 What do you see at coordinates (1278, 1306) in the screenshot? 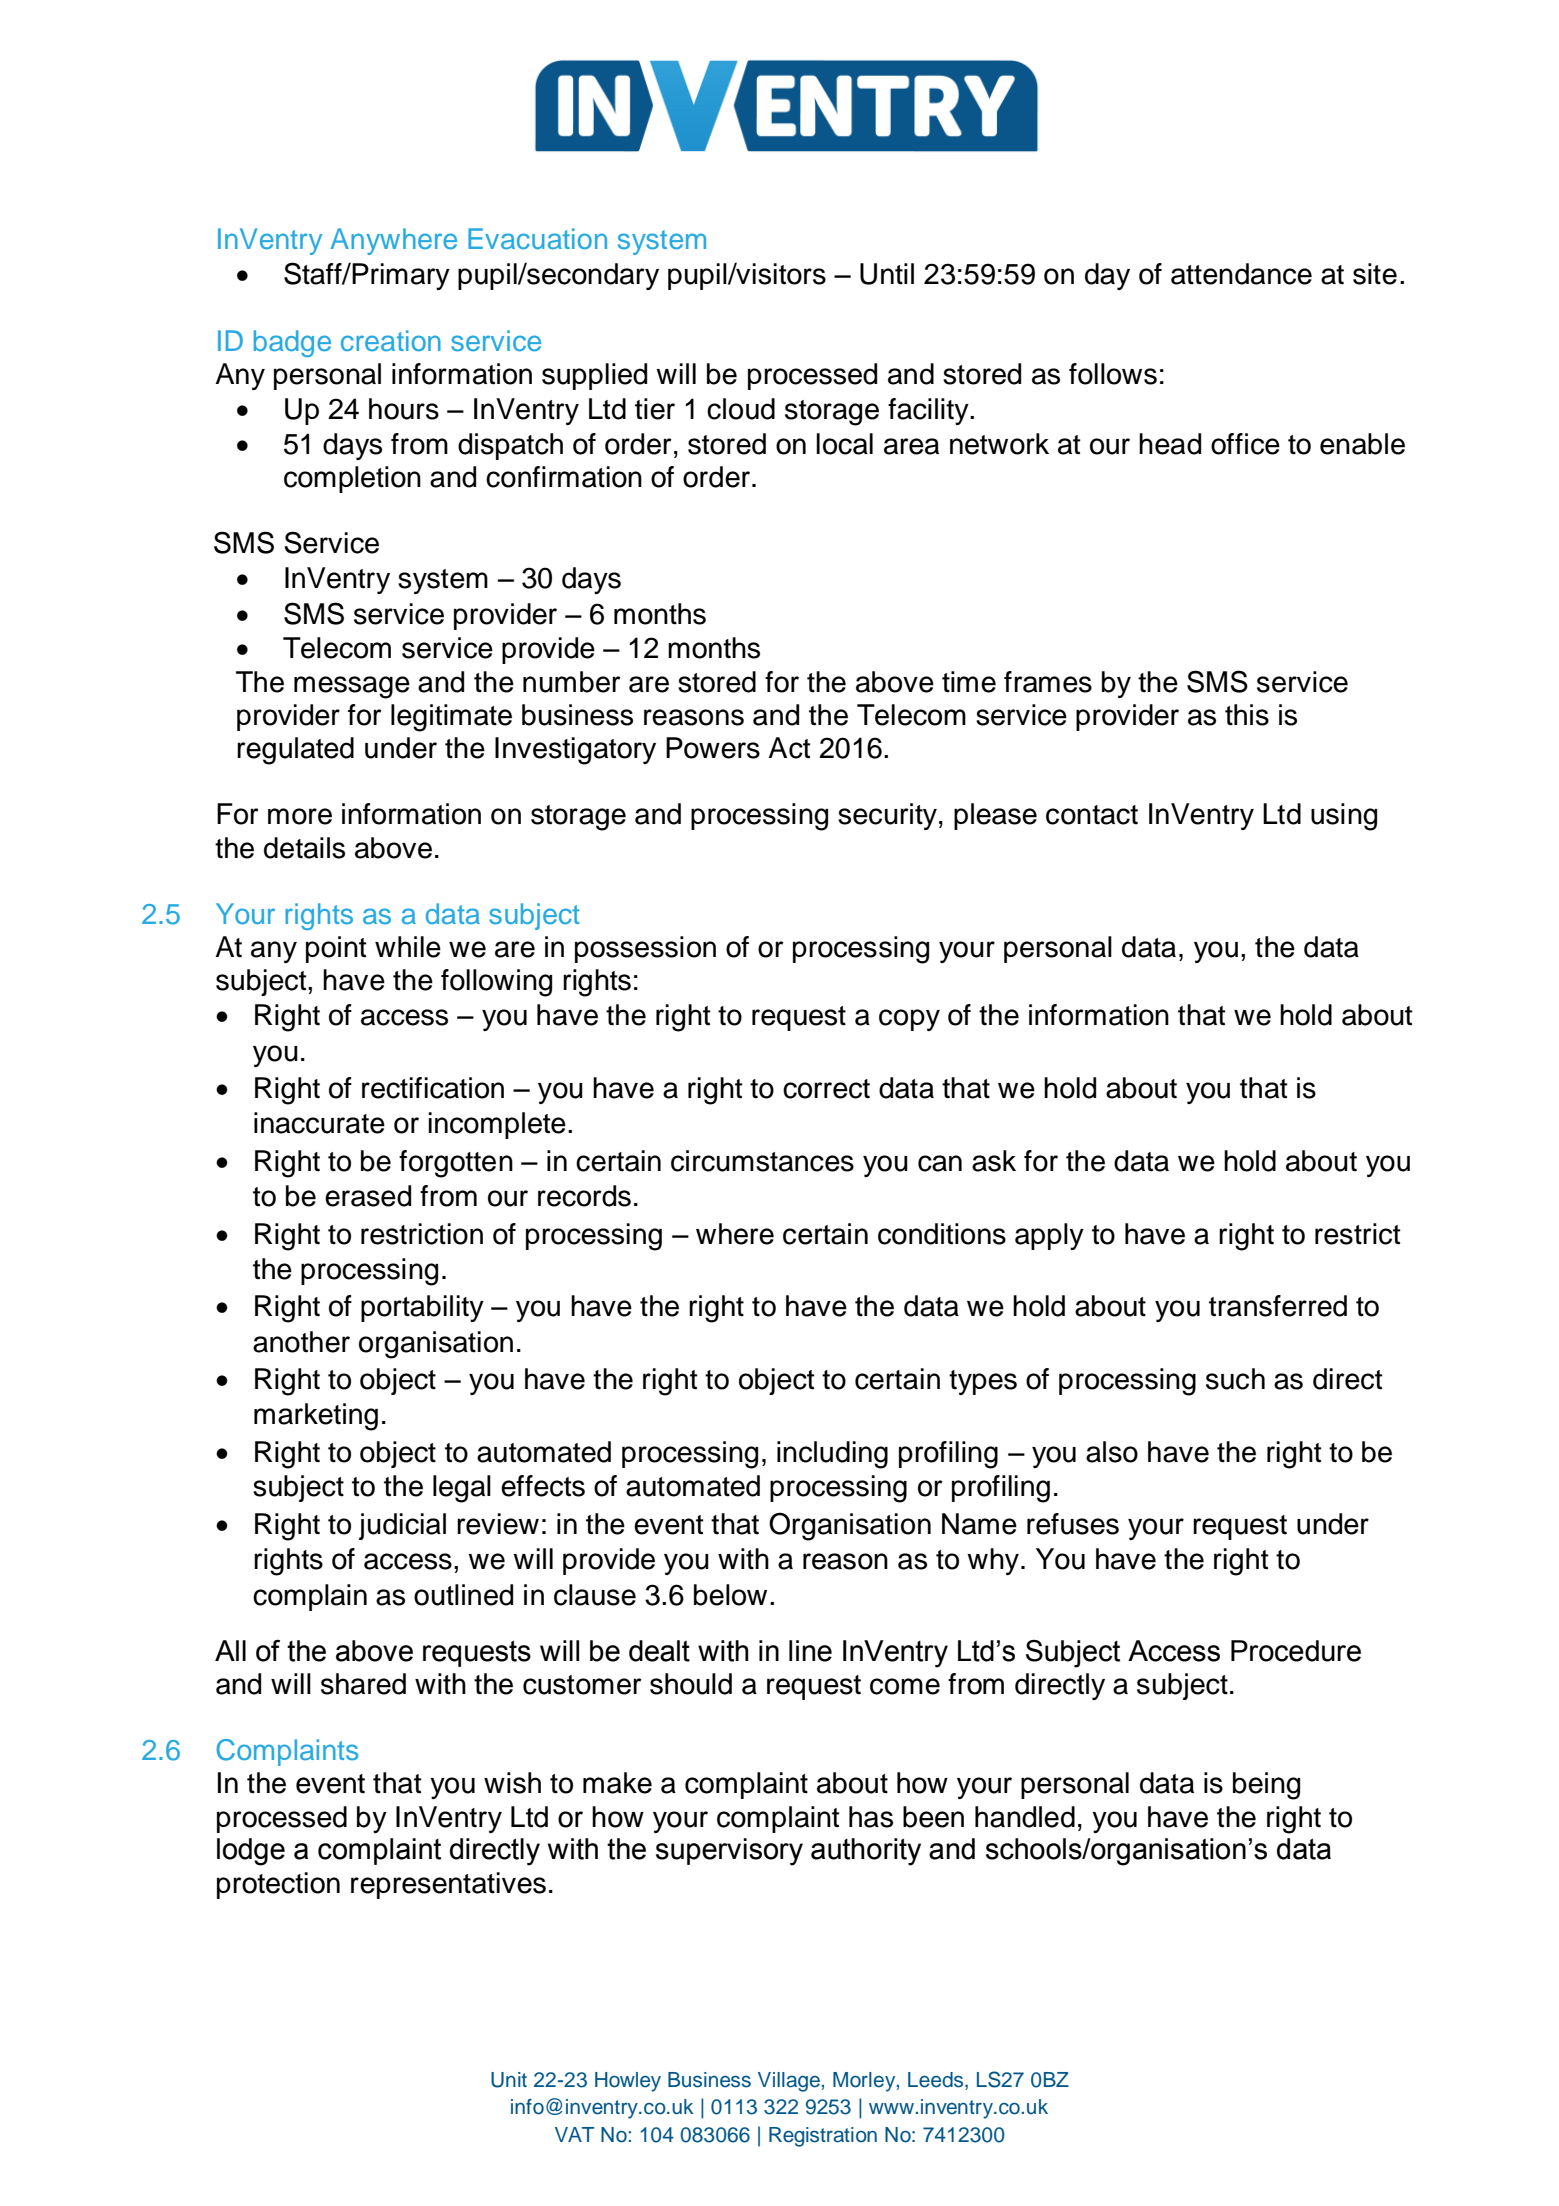
I see `transferred` at bounding box center [1278, 1306].
